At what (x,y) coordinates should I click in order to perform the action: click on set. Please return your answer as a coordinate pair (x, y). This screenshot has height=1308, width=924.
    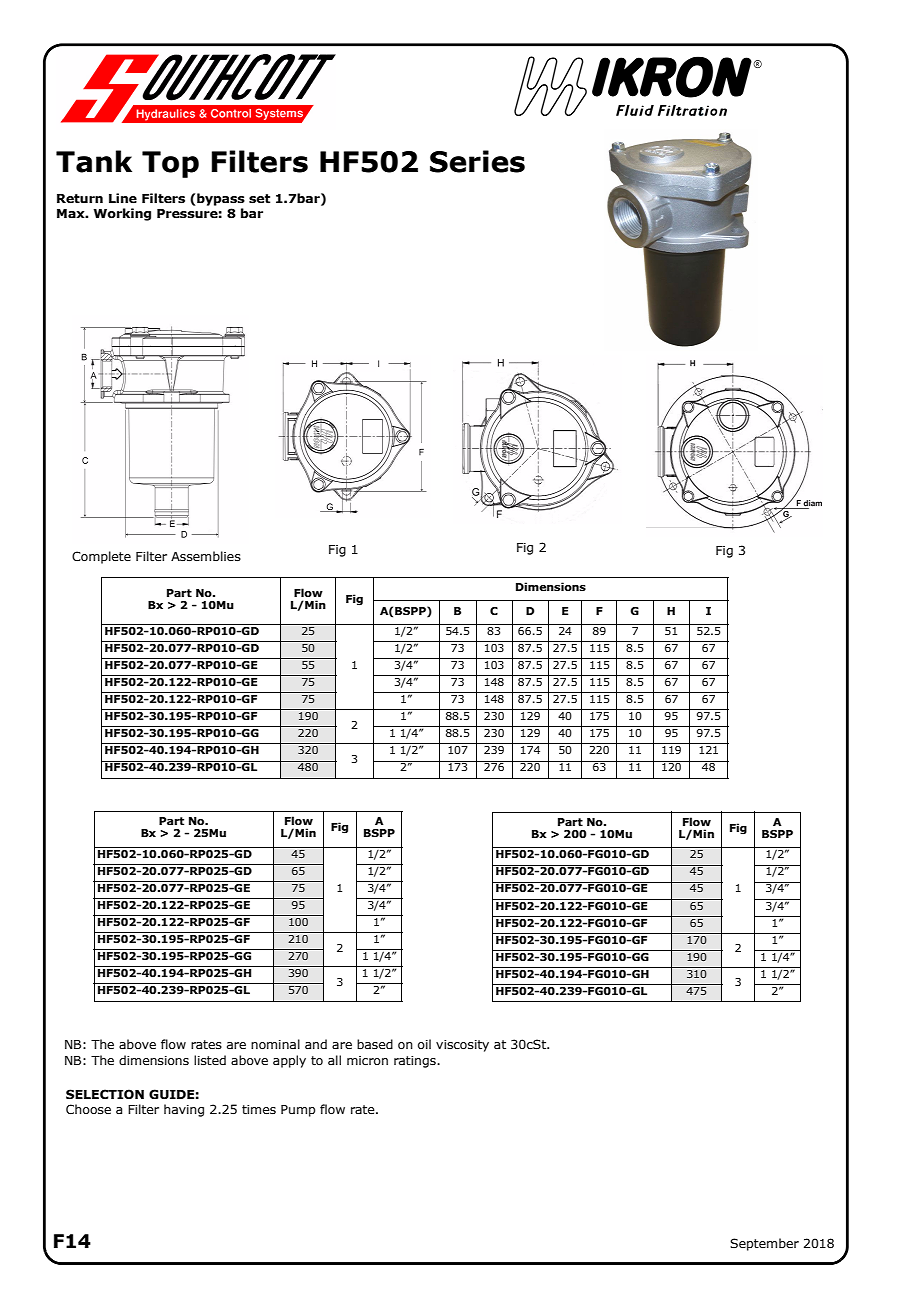
    Looking at the image, I should click on (259, 199).
